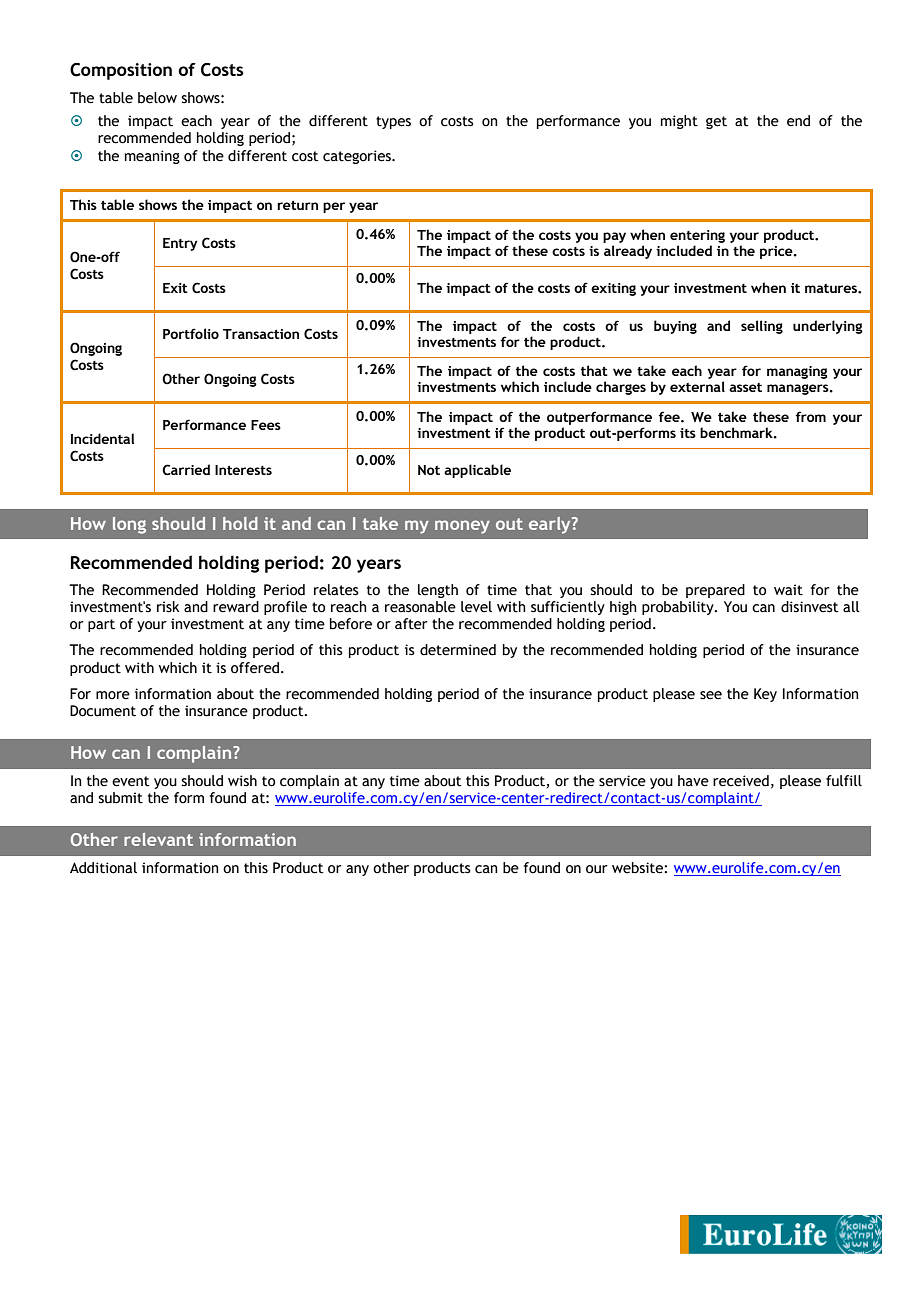  What do you see at coordinates (180, 244) in the image?
I see `Entry` at bounding box center [180, 244].
